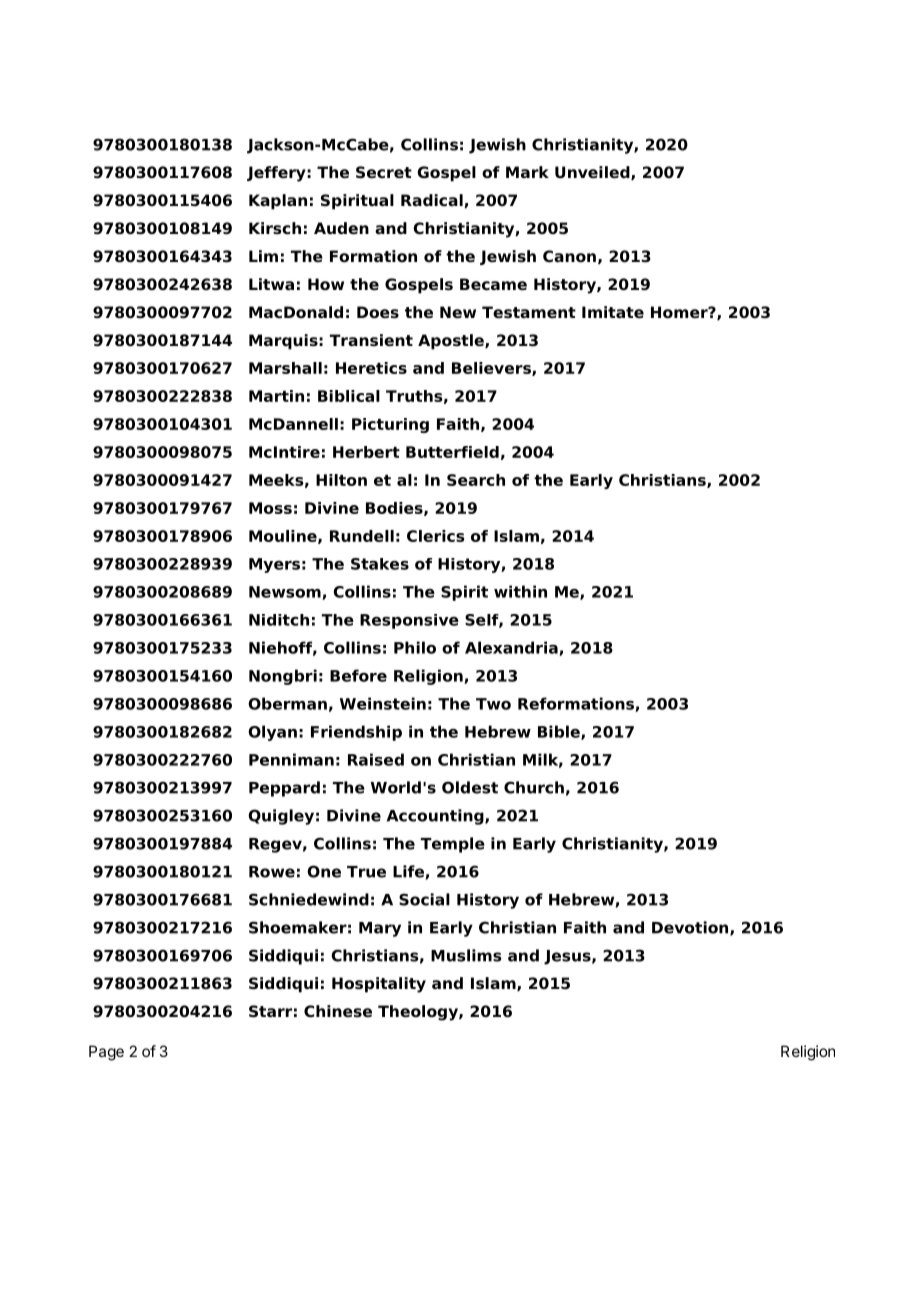  I want to click on Accounting, so click(436, 817).
